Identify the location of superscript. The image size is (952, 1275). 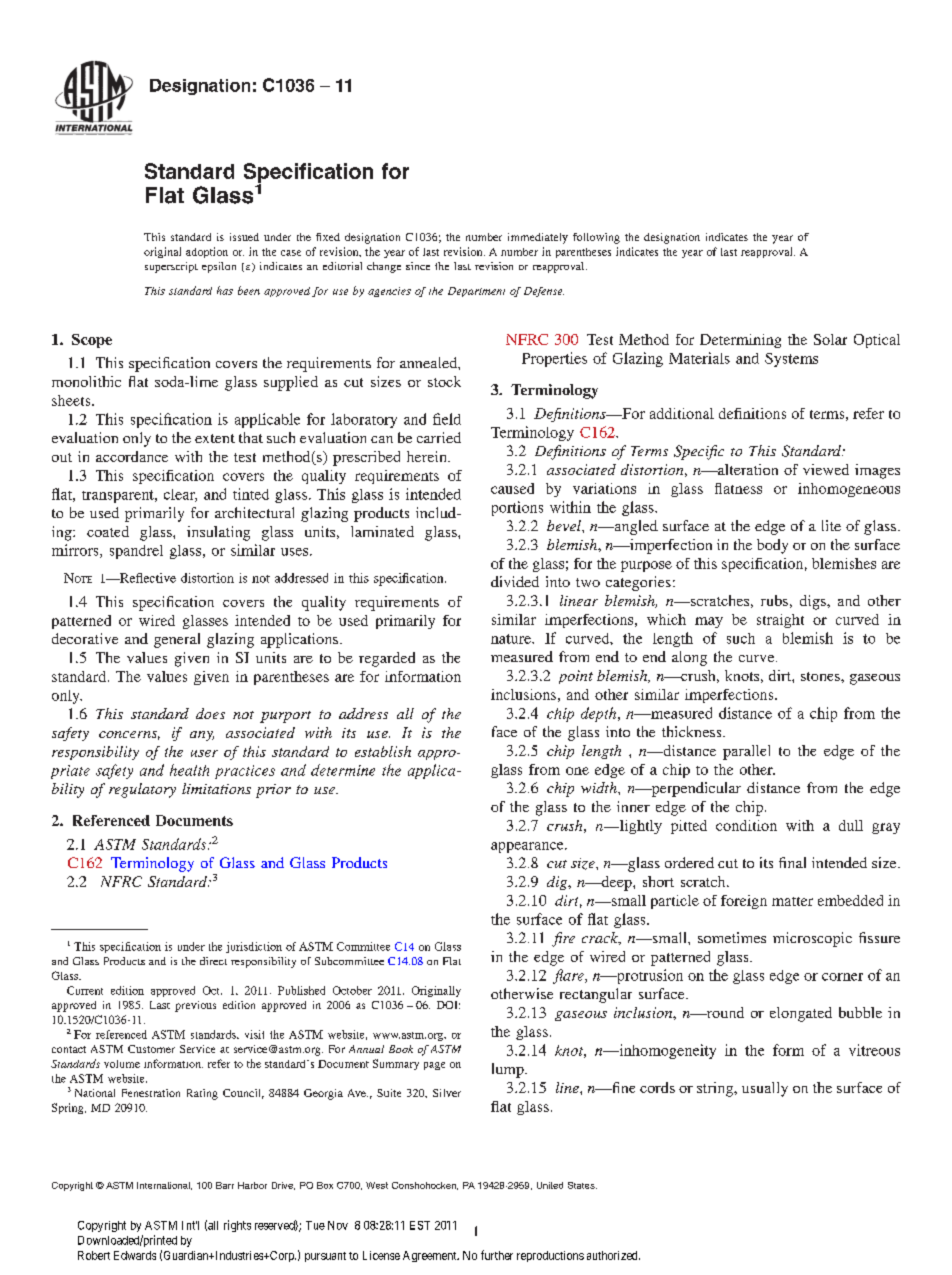
(171, 267).
